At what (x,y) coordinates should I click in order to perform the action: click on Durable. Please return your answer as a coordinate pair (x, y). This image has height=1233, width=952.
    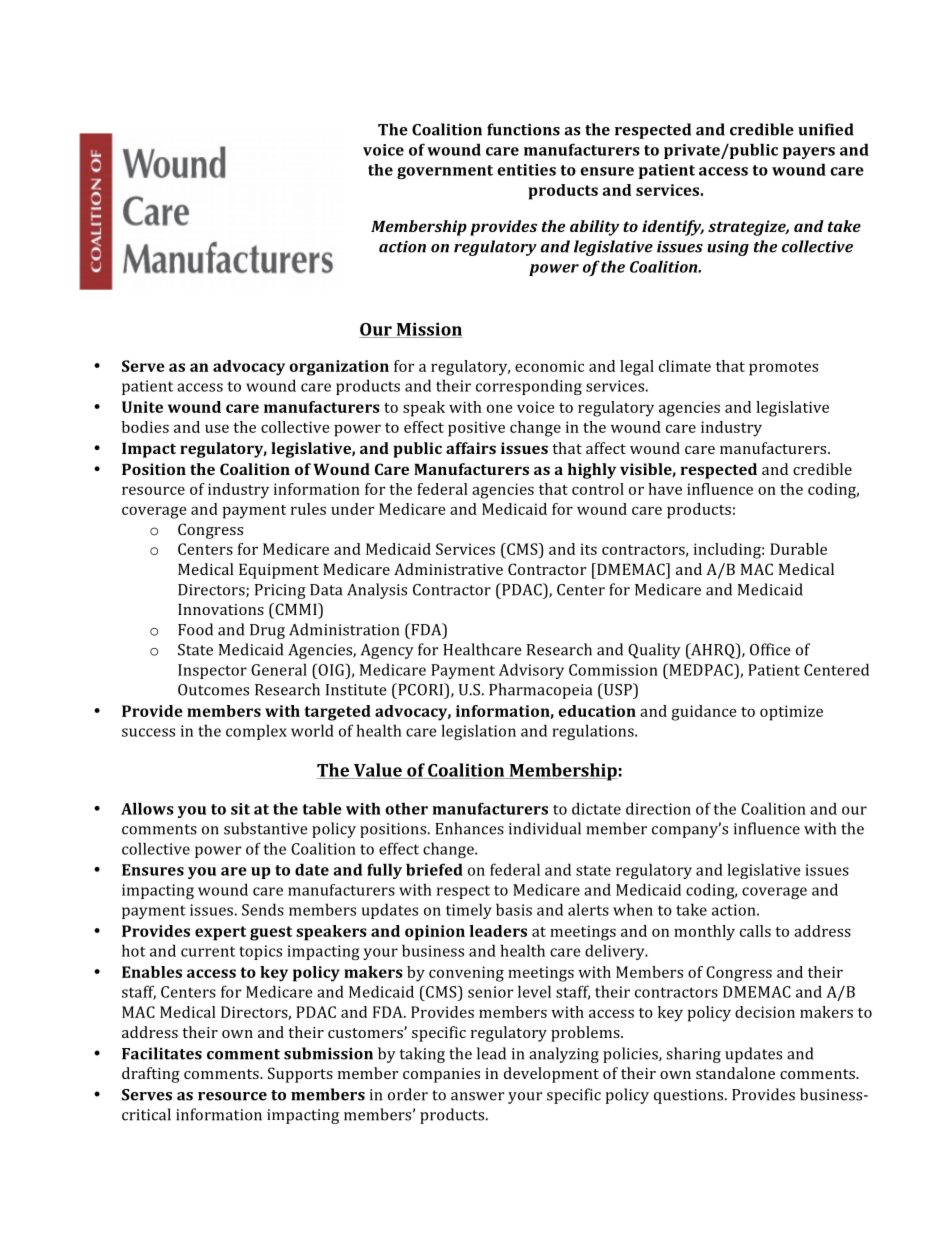
    Looking at the image, I should click on (798, 549).
